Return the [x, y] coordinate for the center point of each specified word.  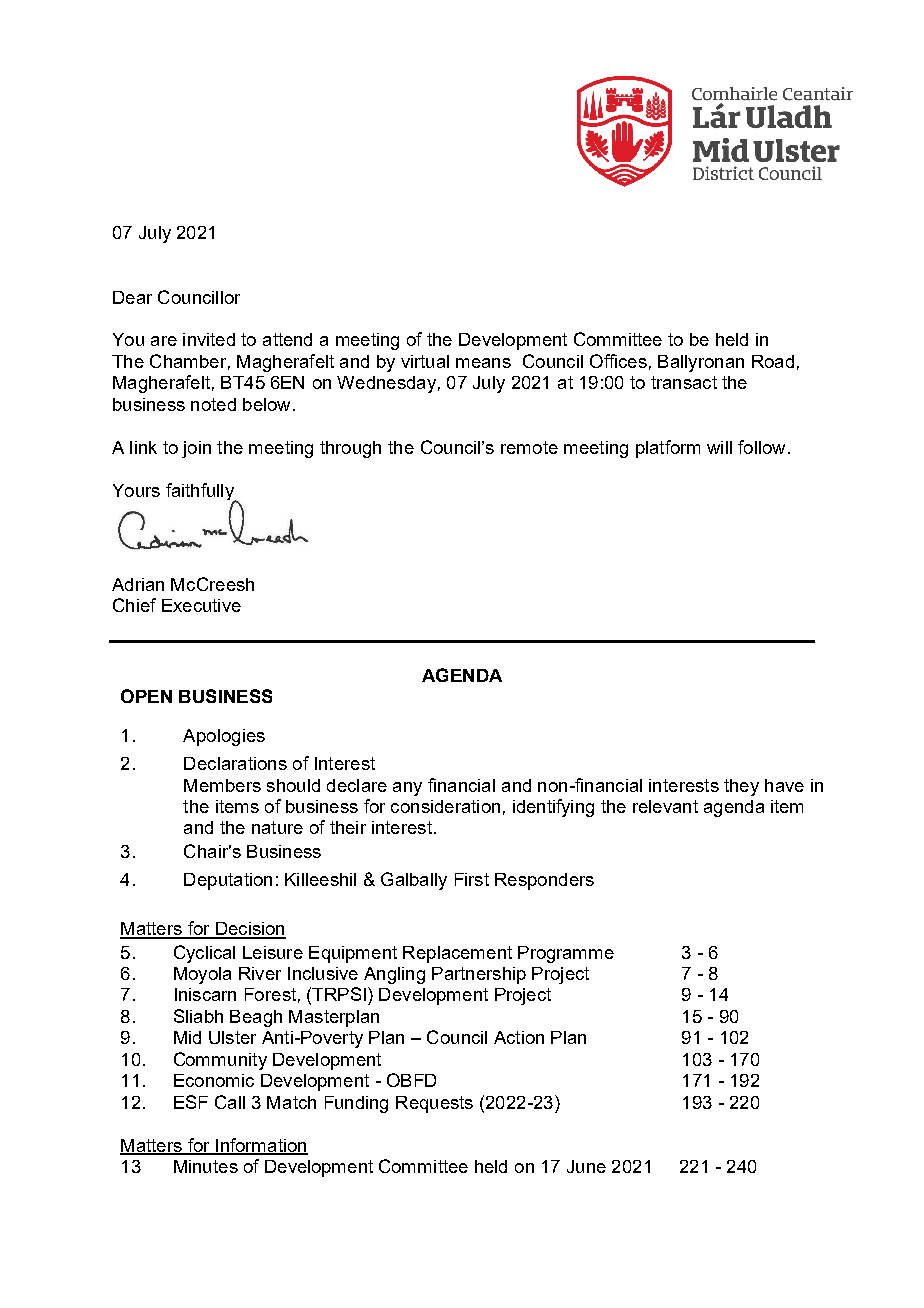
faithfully [201, 493]
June [586, 1166]
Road [773, 361]
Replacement [457, 954]
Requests [434, 1104]
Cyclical [204, 954]
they [741, 787]
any [407, 789]
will [719, 447]
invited [209, 339]
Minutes [206, 1166]
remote [529, 447]
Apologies [224, 737]
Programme [566, 954]
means [483, 363]
